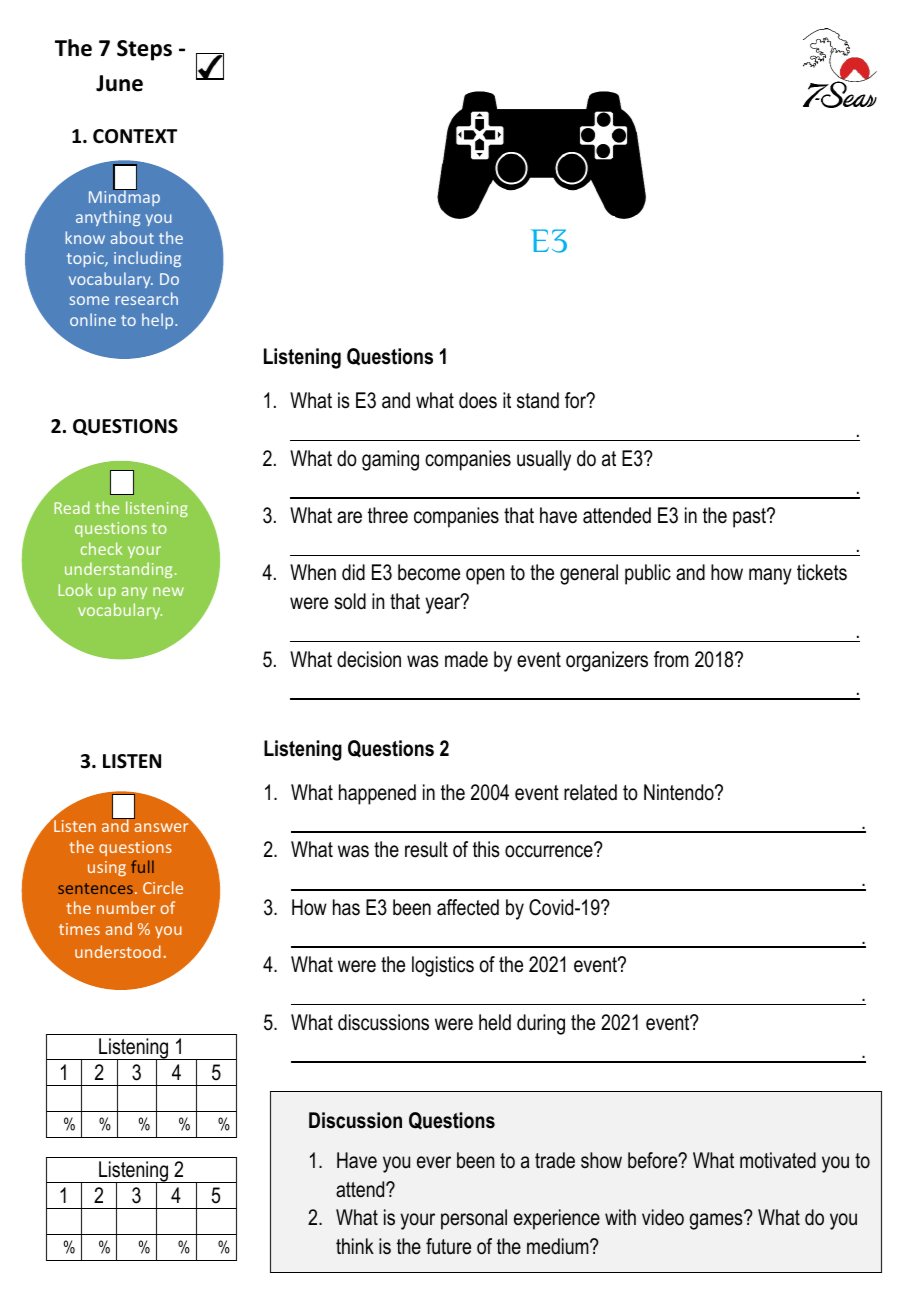 The width and height of the page is (924, 1308). What do you see at coordinates (671, 659) in the page?
I see `from` at bounding box center [671, 659].
